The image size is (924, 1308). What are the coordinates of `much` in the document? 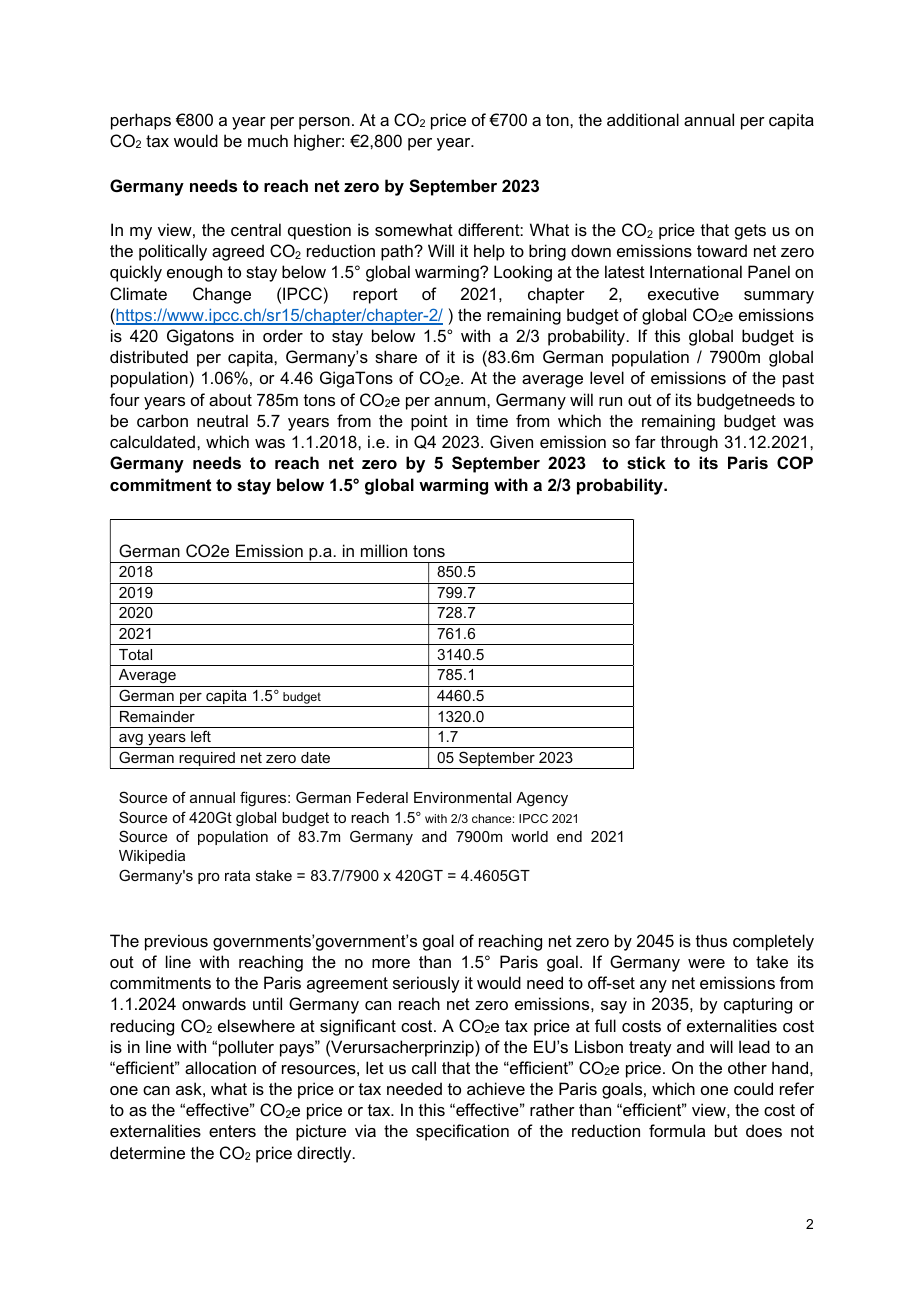 It's located at (268, 140).
